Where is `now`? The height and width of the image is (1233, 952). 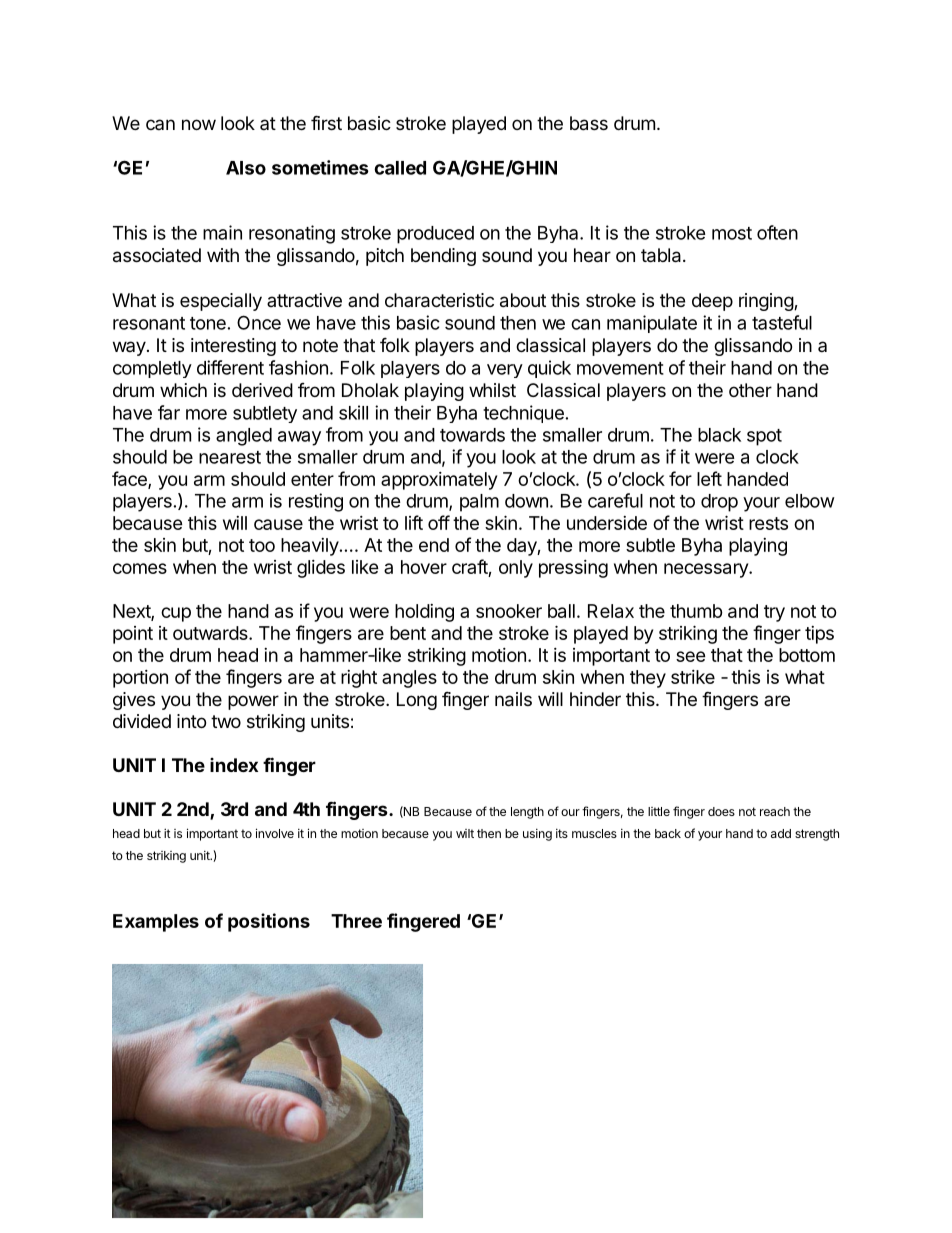 now is located at coordinates (199, 124).
